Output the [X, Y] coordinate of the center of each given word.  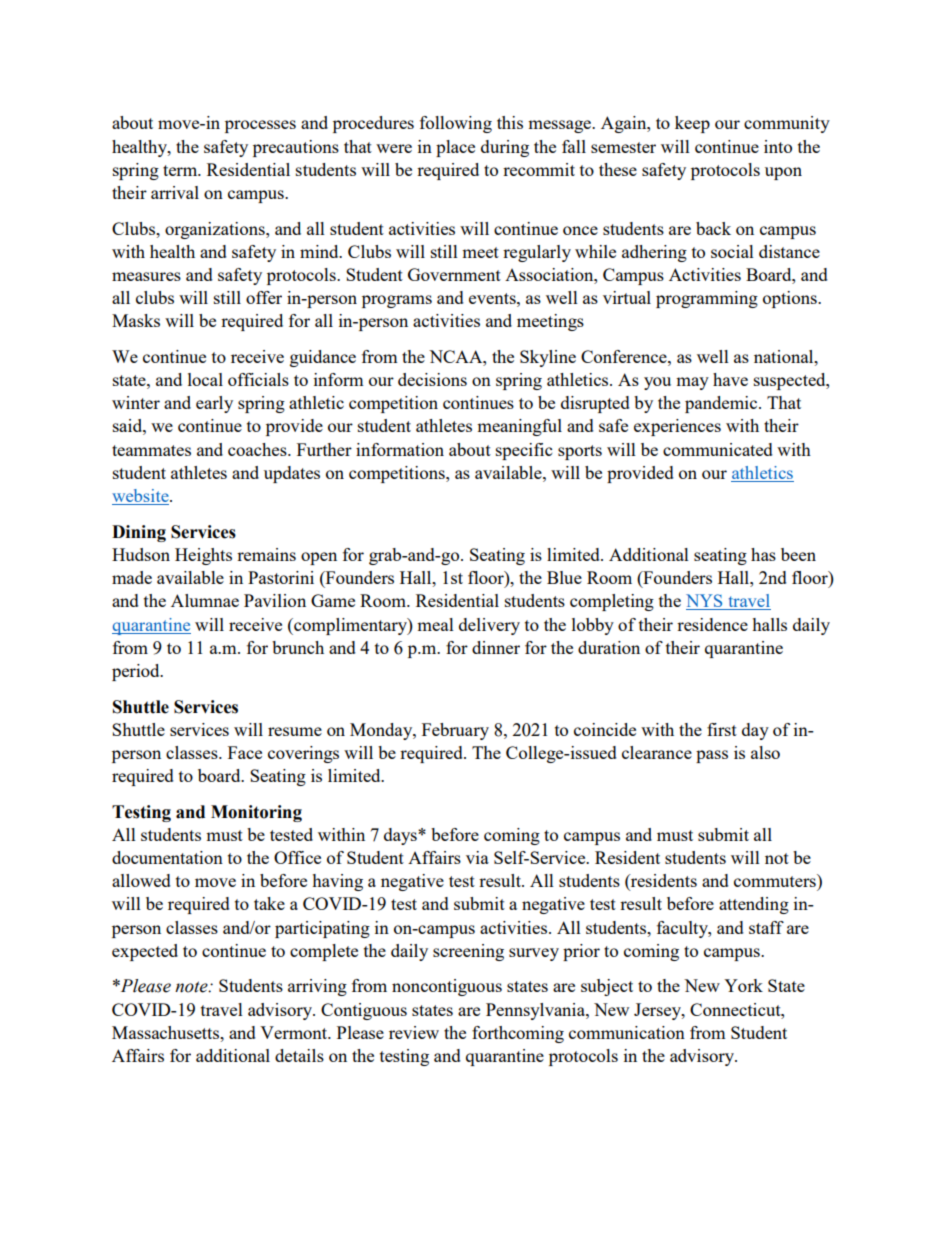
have [730, 379]
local [205, 379]
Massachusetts [167, 1032]
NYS [705, 602]
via [477, 857]
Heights [203, 556]
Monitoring [256, 813]
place [455, 148]
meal [435, 624]
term [181, 170]
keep [692, 124]
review [414, 1032]
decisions [432, 379]
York [743, 985]
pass [712, 756]
